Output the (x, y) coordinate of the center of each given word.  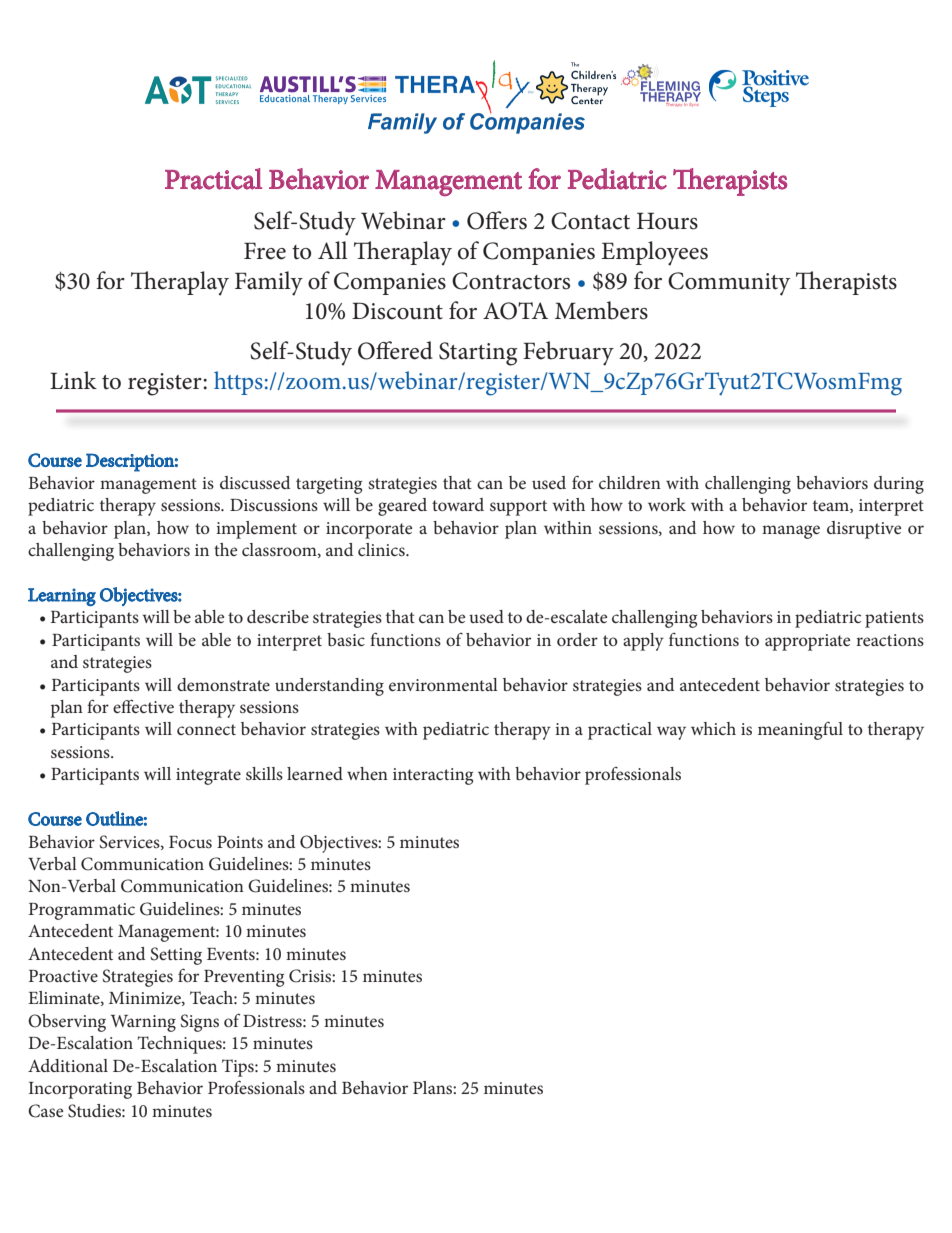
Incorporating (80, 1090)
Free (265, 251)
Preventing (244, 978)
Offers (497, 220)
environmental (443, 684)
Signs (199, 1023)
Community (729, 284)
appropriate (807, 642)
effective (143, 706)
